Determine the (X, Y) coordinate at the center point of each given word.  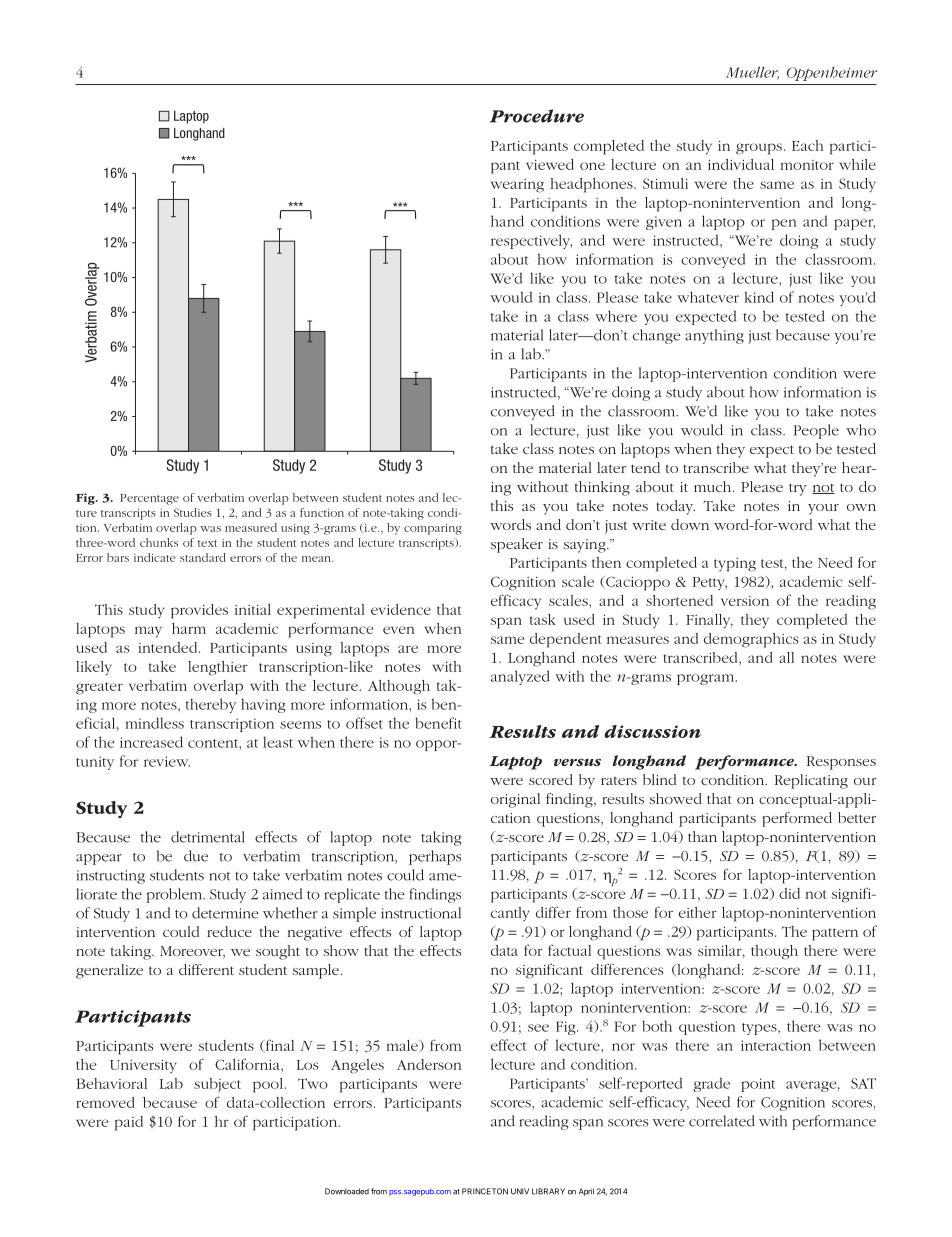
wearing (517, 186)
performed (797, 819)
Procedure (537, 116)
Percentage (149, 499)
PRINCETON (485, 1191)
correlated (722, 1121)
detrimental (208, 837)
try (798, 489)
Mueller (752, 73)
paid (129, 1123)
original (515, 800)
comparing (433, 529)
